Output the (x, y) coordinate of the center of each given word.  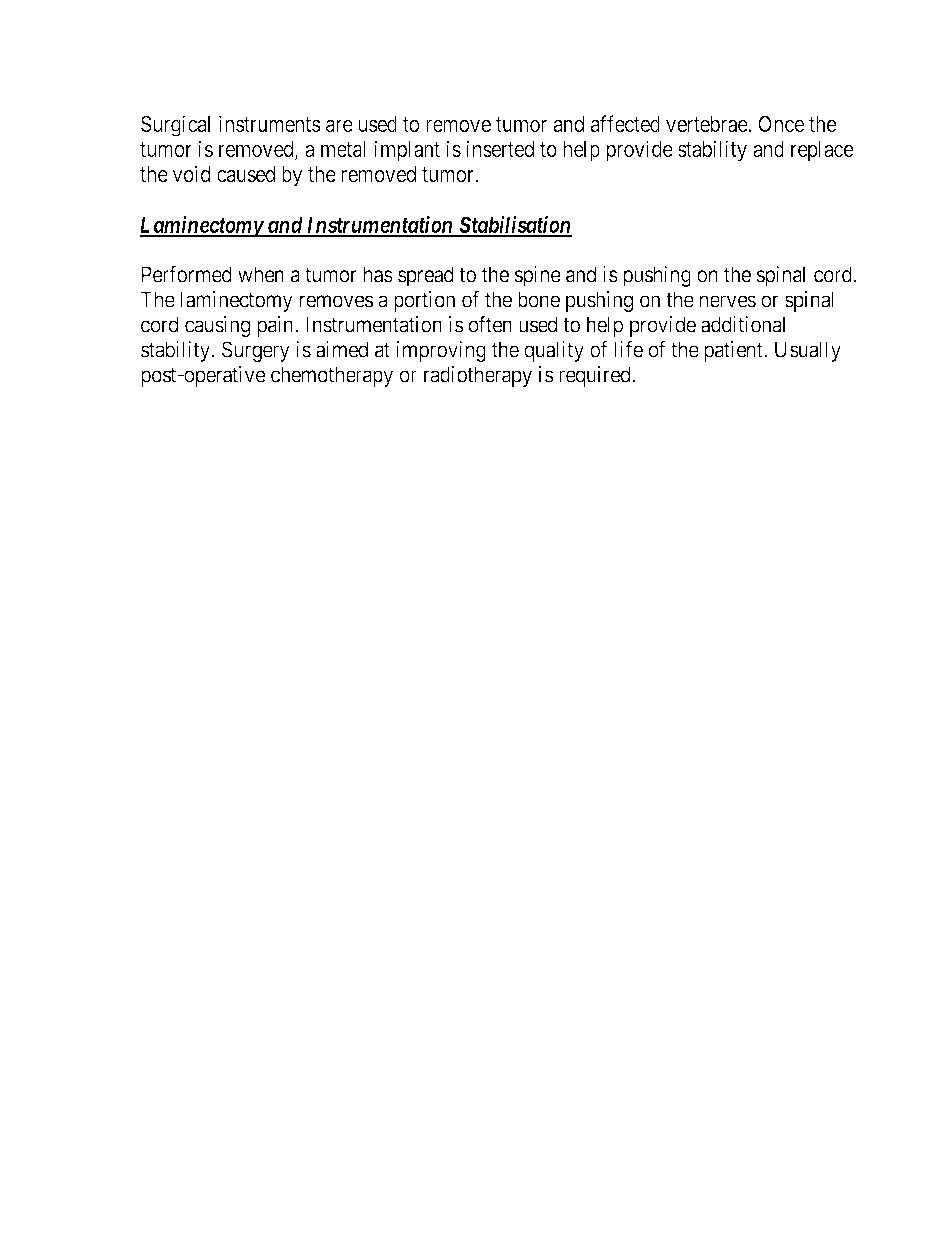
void (191, 174)
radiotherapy (478, 376)
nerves (728, 301)
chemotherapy (332, 376)
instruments (270, 123)
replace (822, 151)
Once (781, 124)
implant (407, 151)
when (261, 274)
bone (539, 299)
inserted (500, 148)
